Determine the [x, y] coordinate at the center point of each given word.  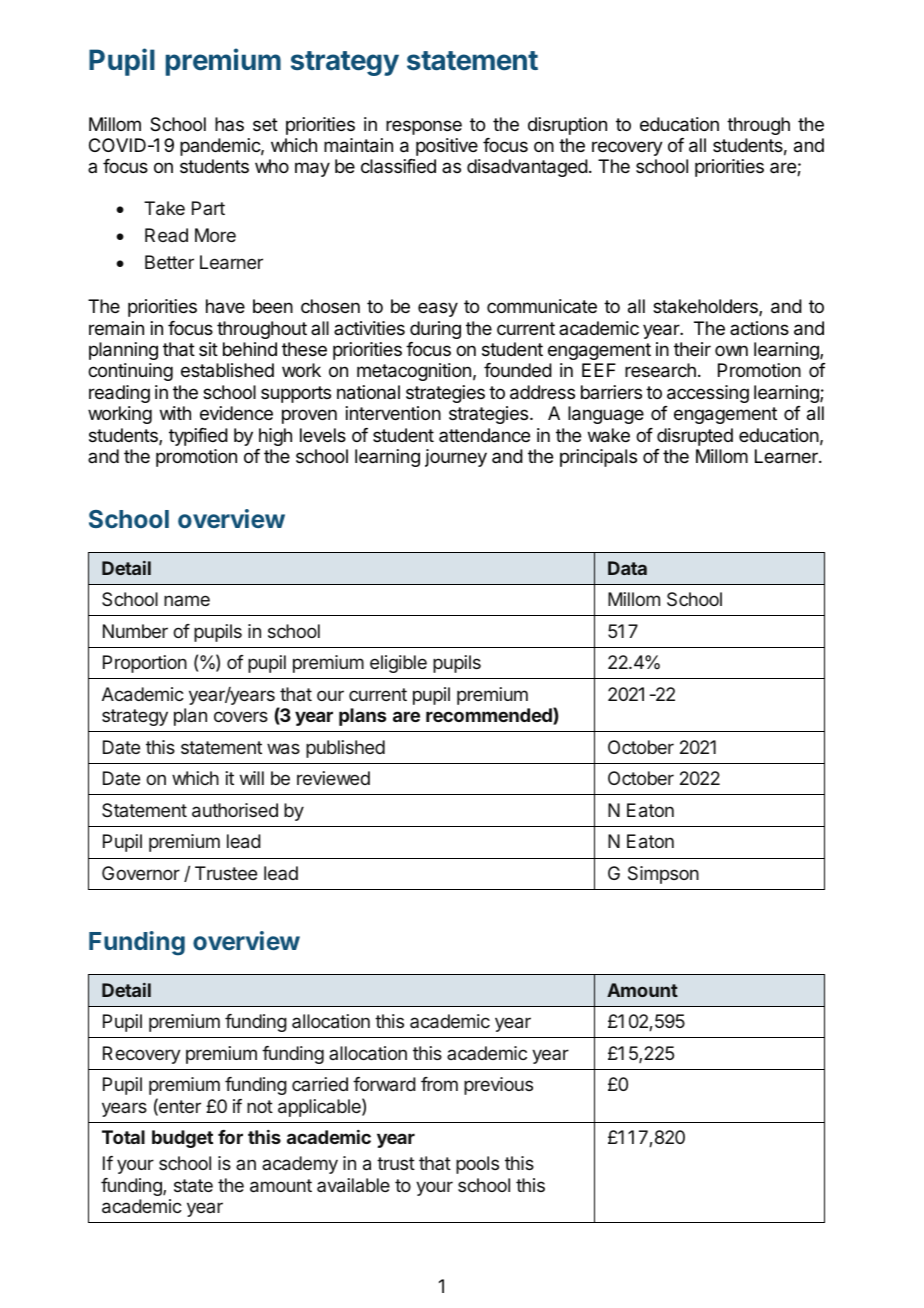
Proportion [145, 664]
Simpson [663, 875]
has [229, 124]
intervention [393, 413]
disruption [567, 126]
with [175, 413]
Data [627, 568]
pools [477, 1165]
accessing [708, 394]
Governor [141, 873]
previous [498, 1086]
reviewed [333, 778]
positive [447, 147]
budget [182, 1139]
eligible [398, 664]
